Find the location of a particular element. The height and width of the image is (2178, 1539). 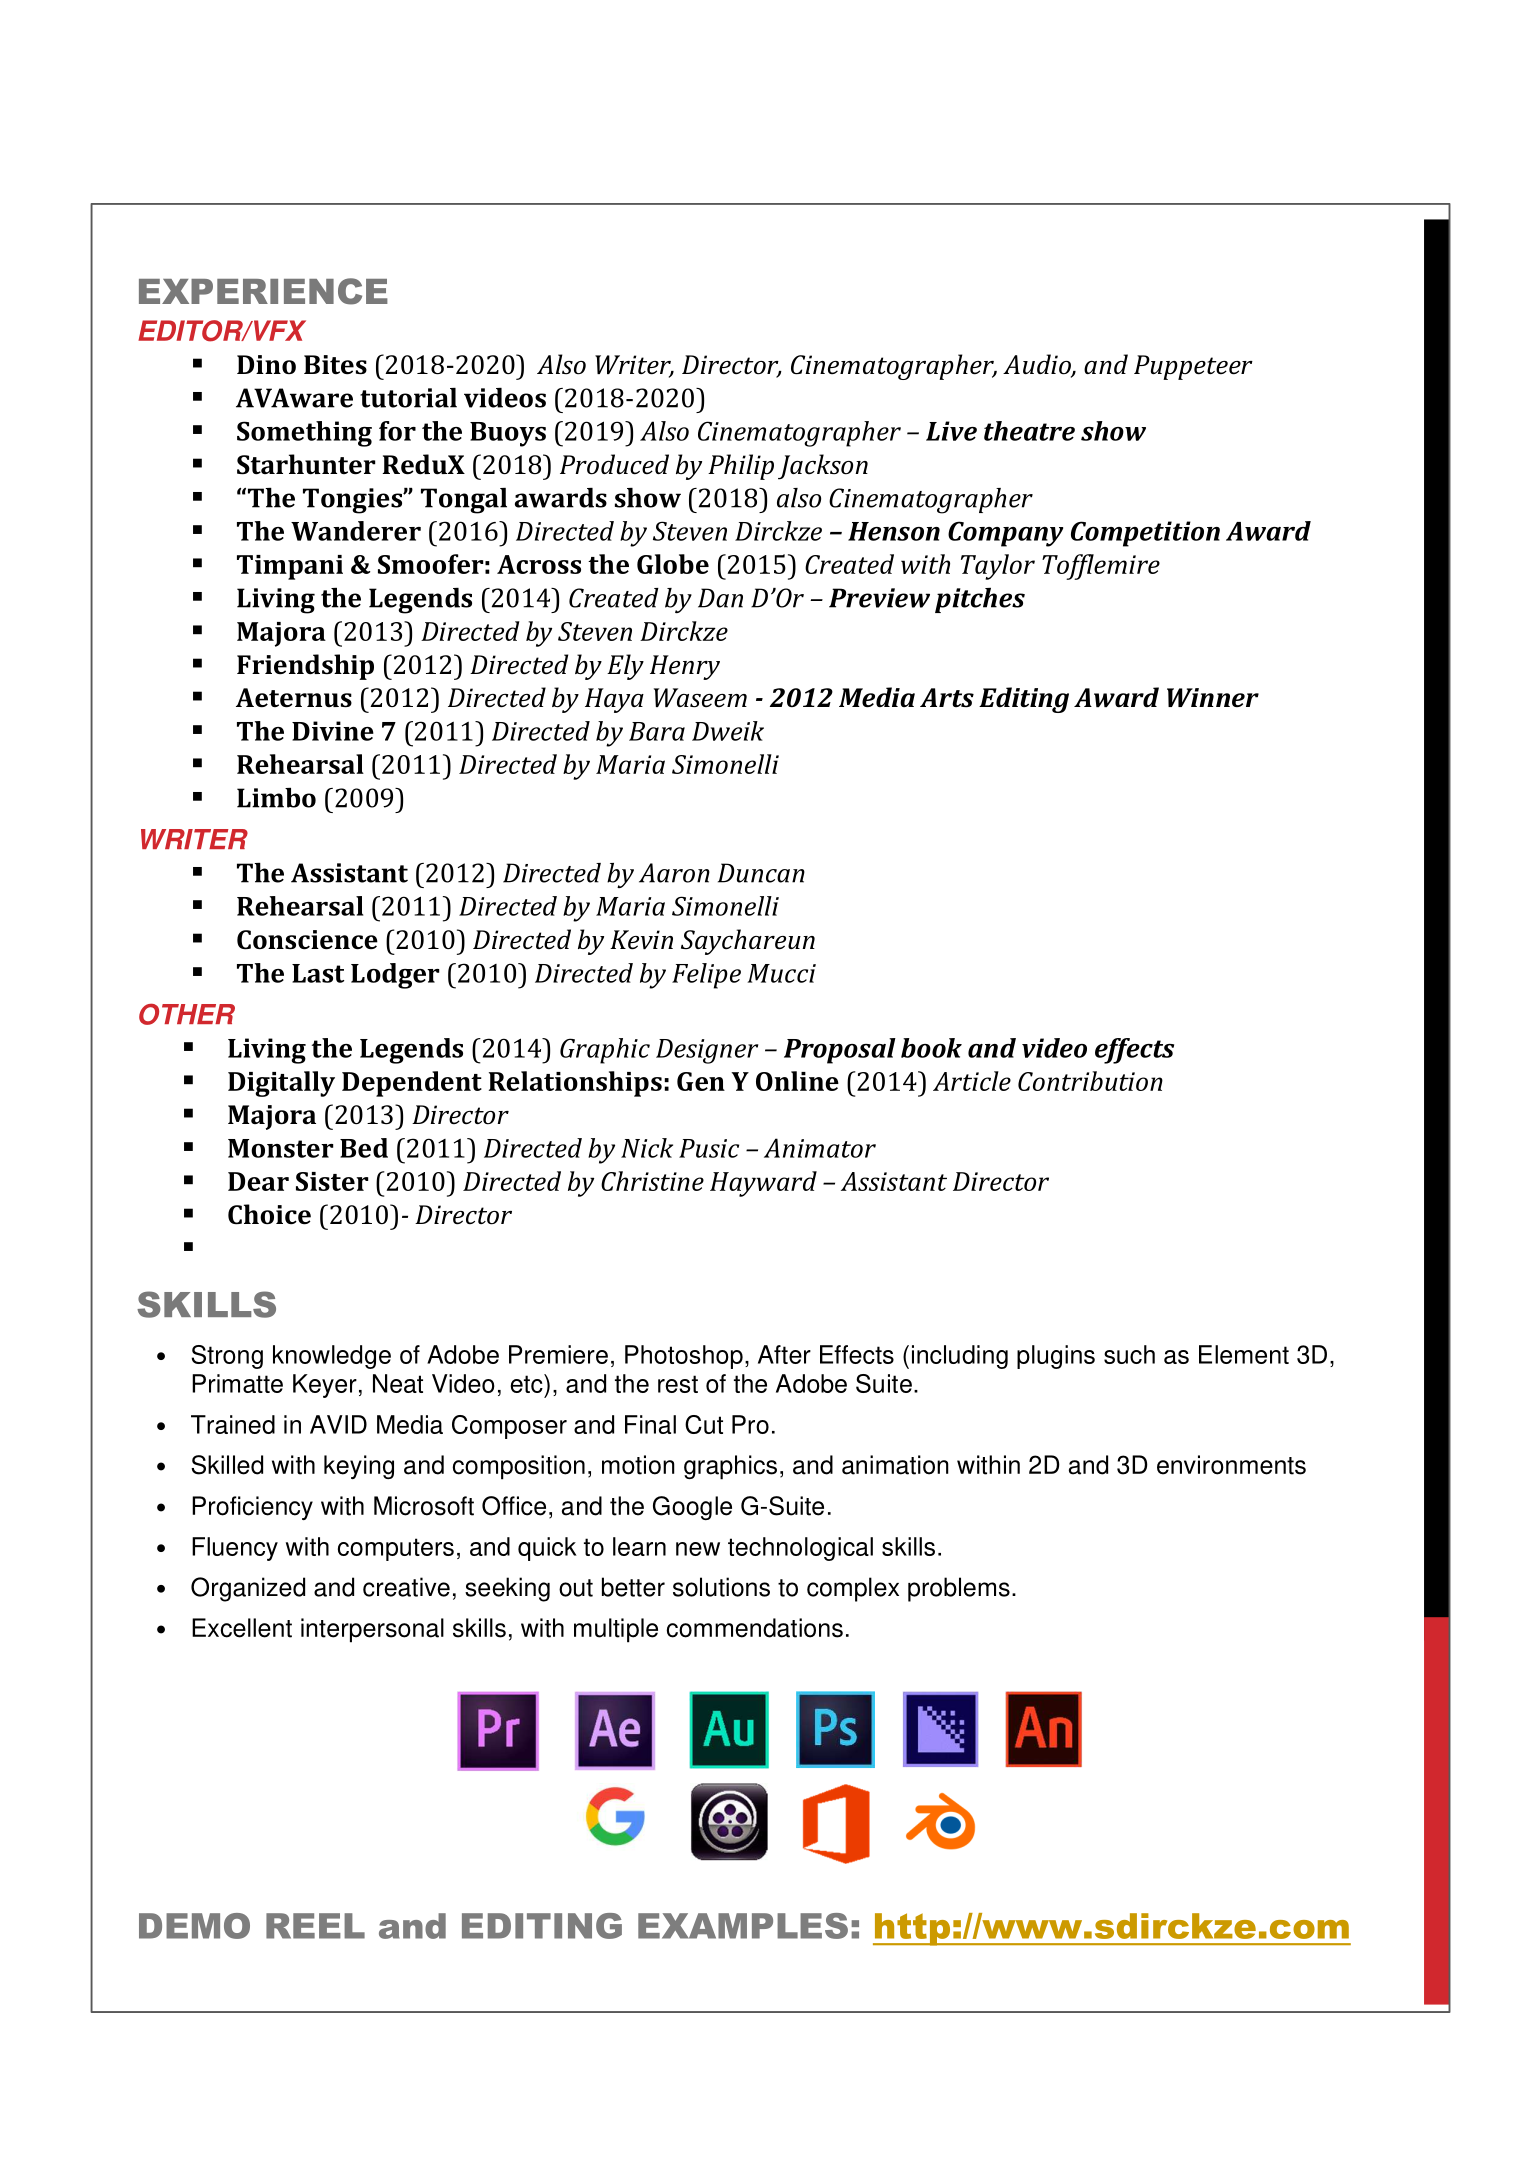

Philip is located at coordinates (741, 467).
